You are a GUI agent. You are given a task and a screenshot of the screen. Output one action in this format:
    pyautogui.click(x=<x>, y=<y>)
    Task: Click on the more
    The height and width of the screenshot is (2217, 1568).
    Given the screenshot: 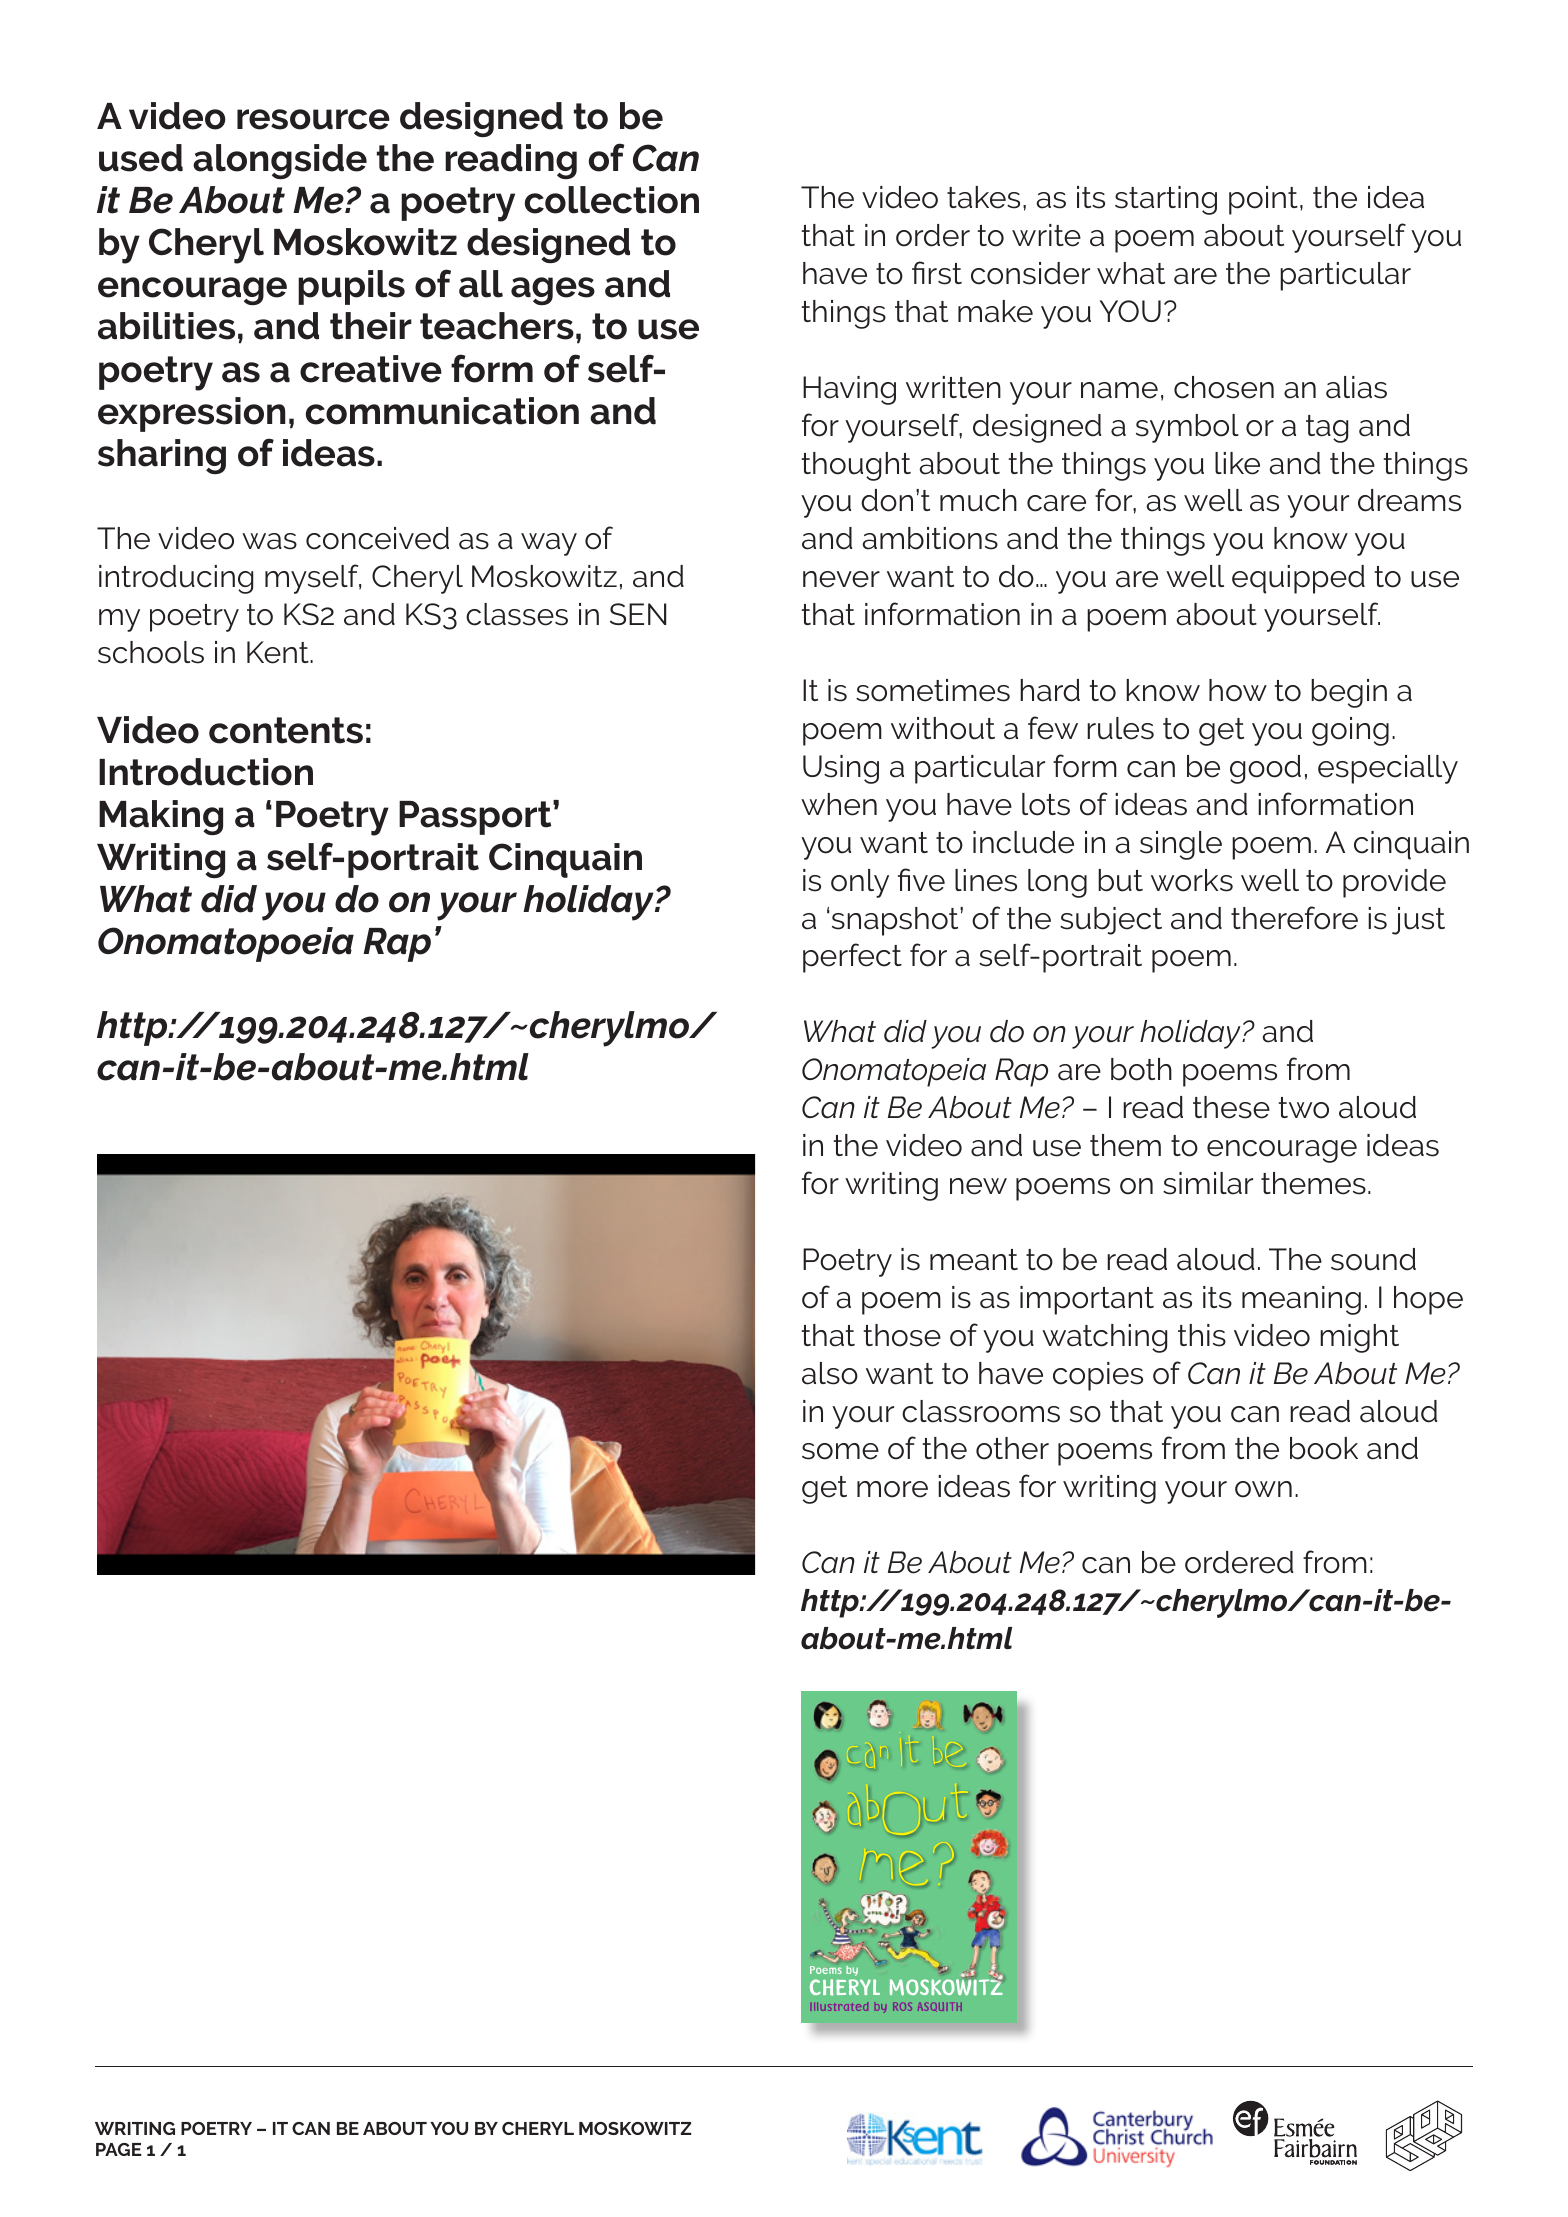 What is the action you would take?
    pyautogui.click(x=892, y=1489)
